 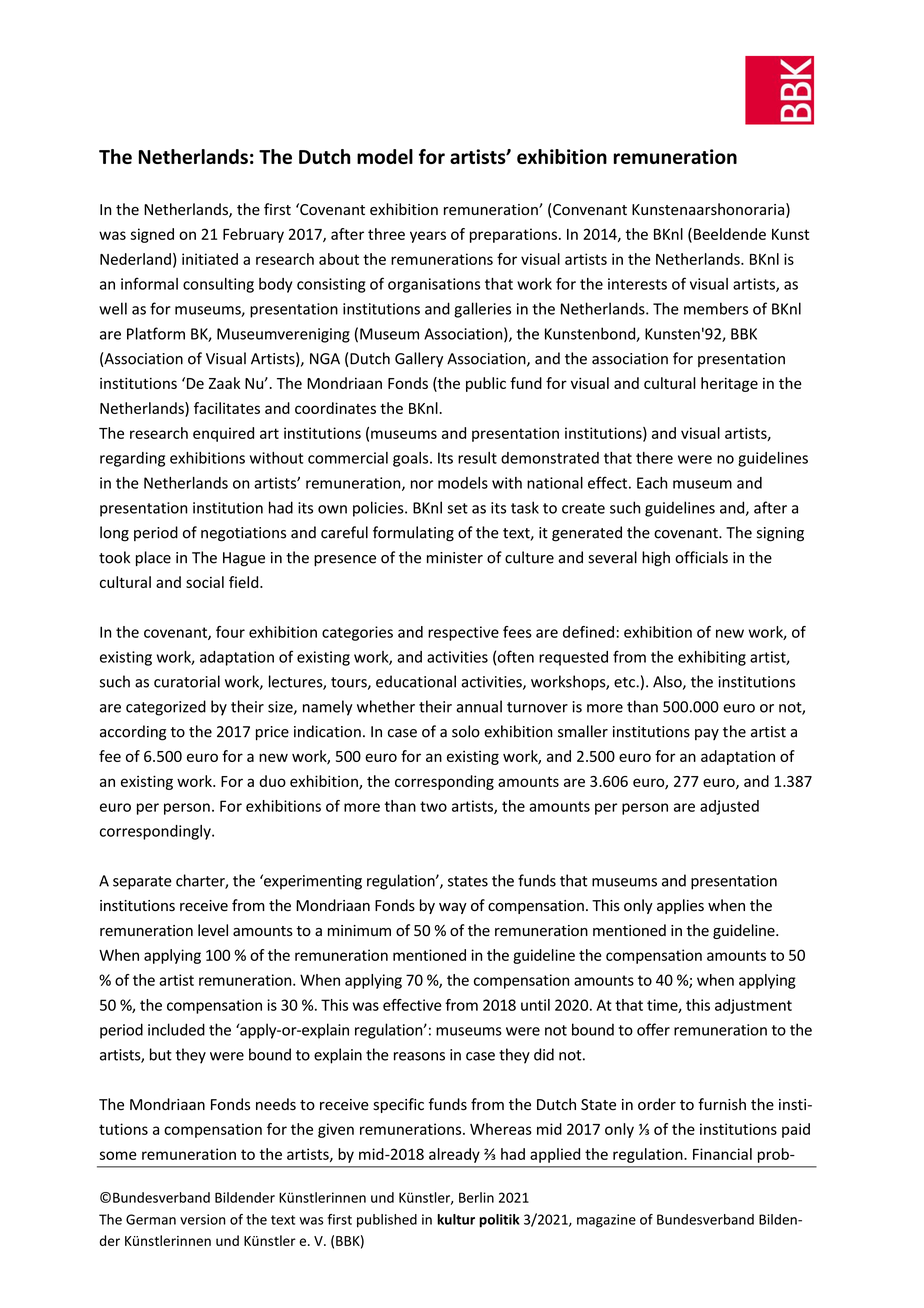 I want to click on initiated, so click(x=210, y=259).
